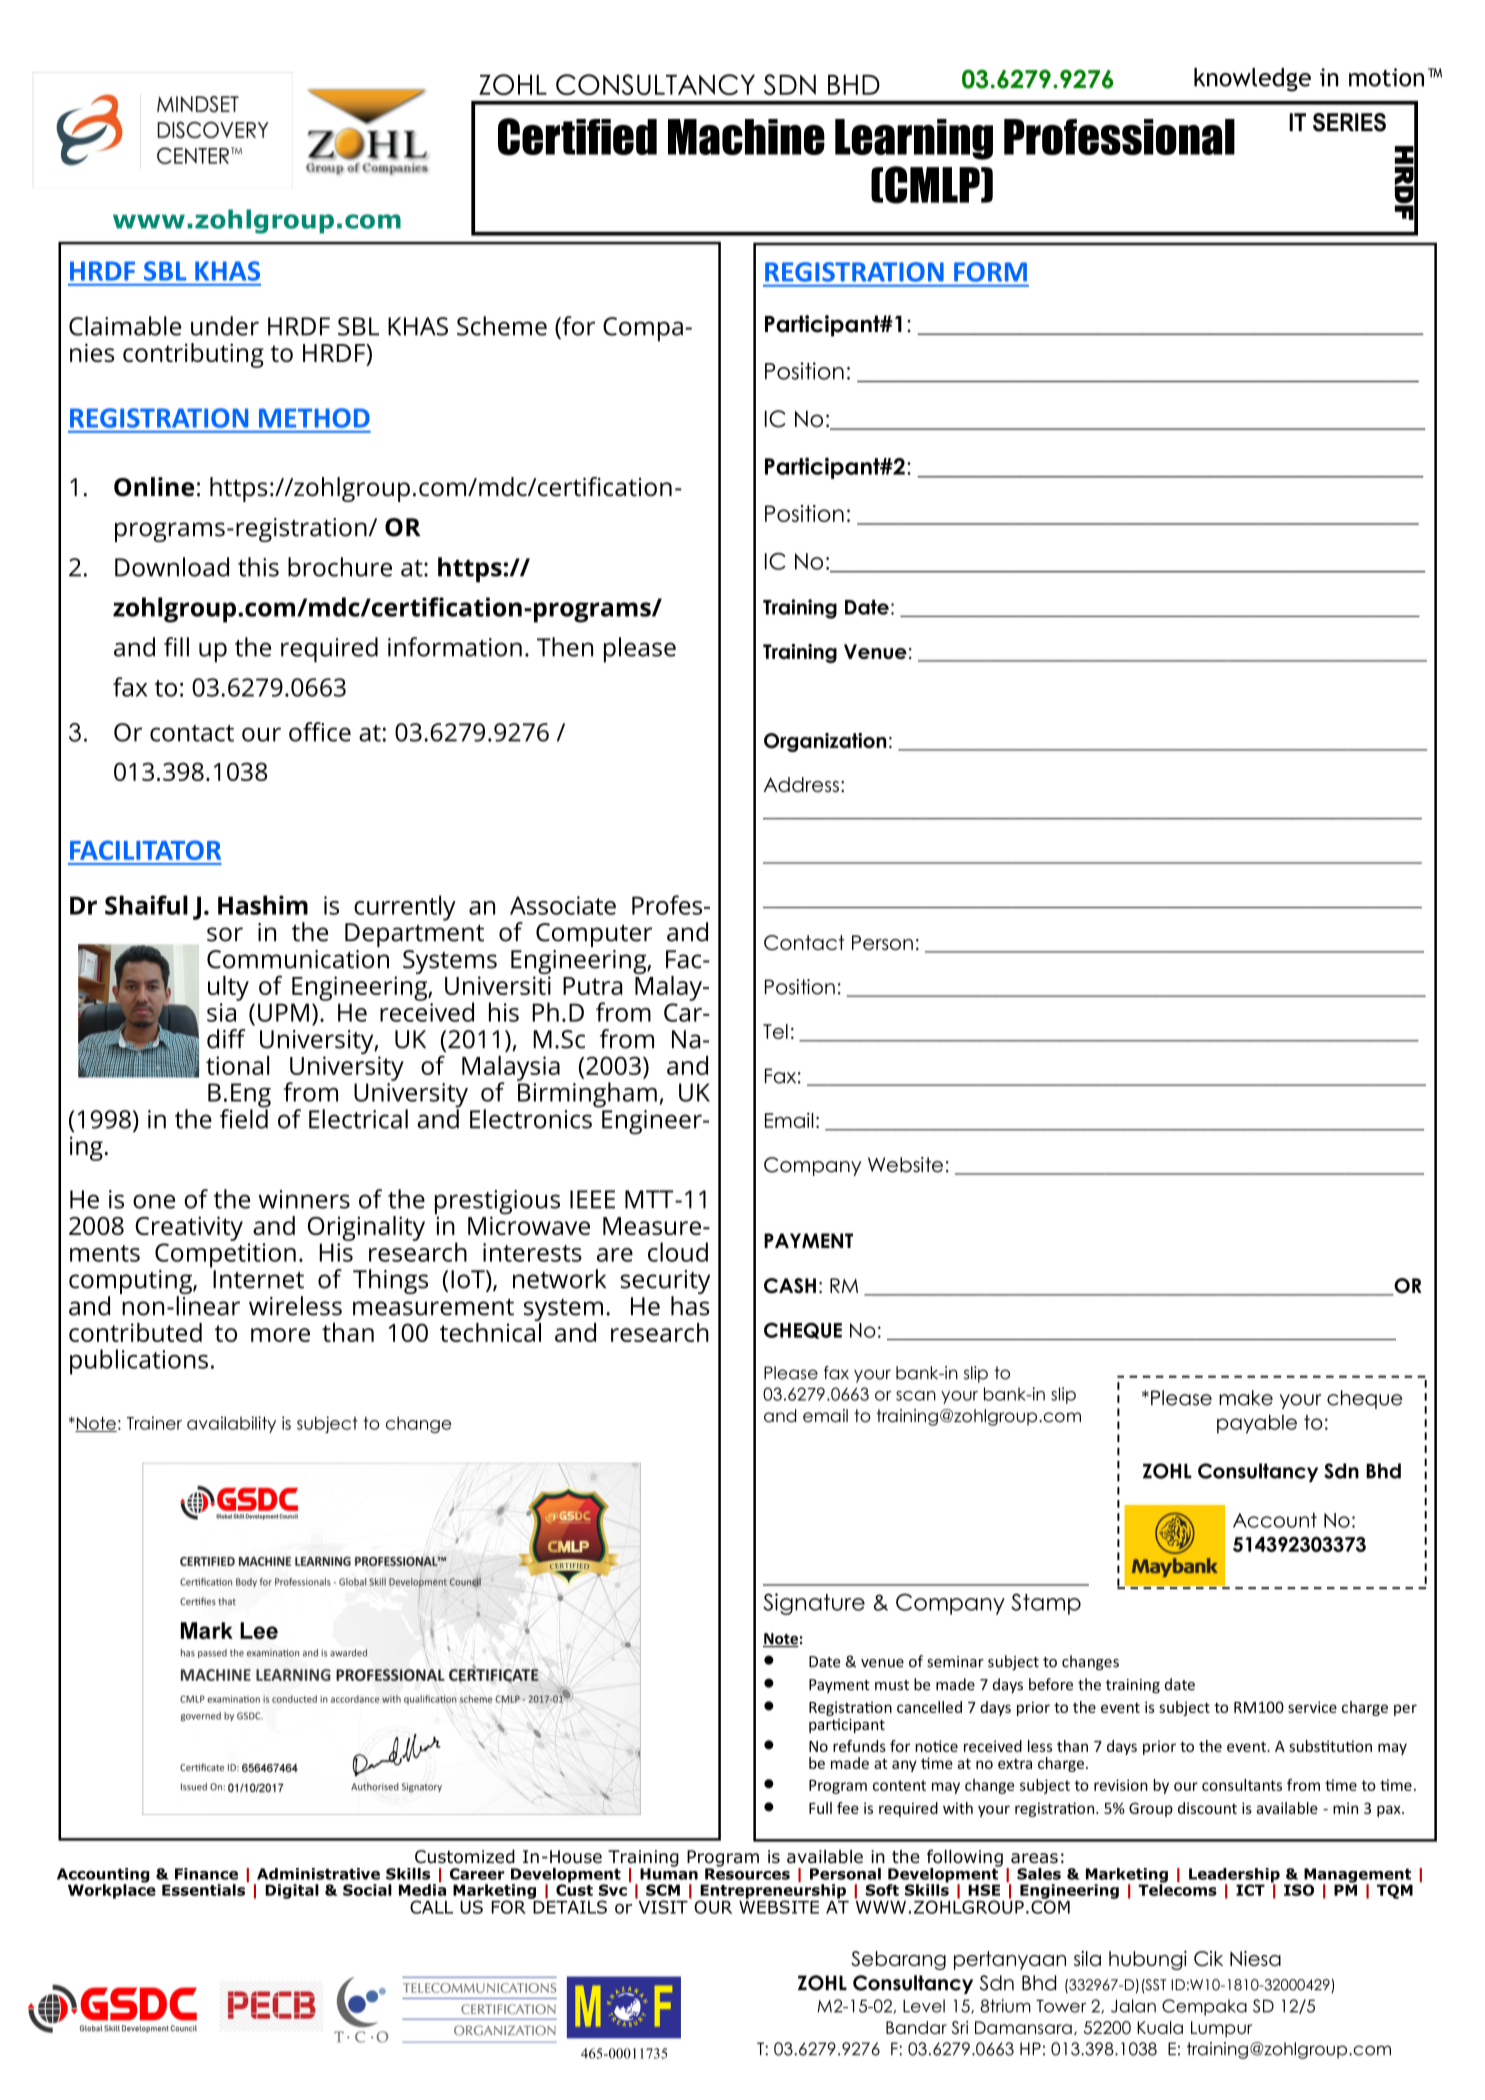  What do you see at coordinates (1208, 1959) in the screenshot?
I see `Cik` at bounding box center [1208, 1959].
